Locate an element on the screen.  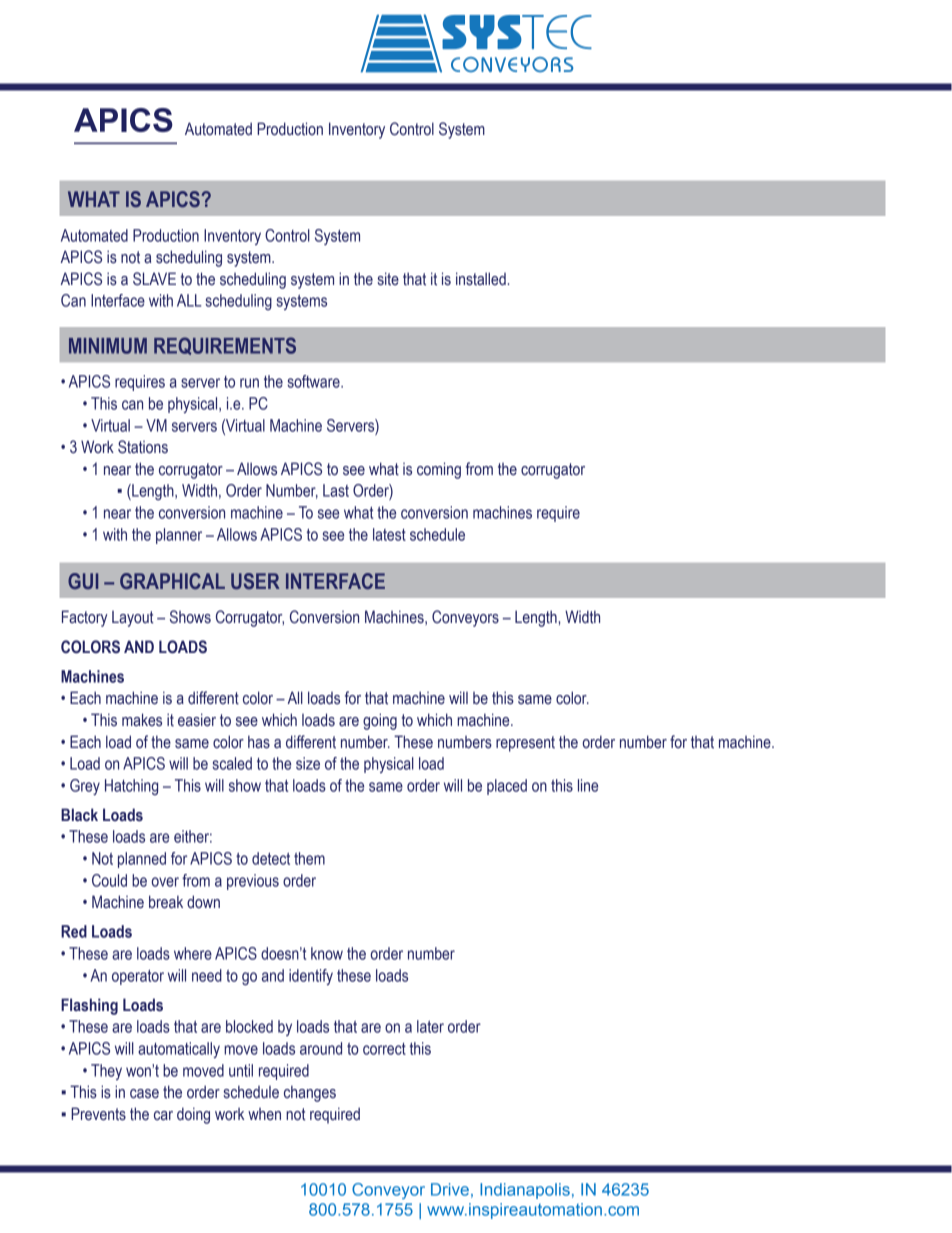
SLAVE is located at coordinates (154, 279).
